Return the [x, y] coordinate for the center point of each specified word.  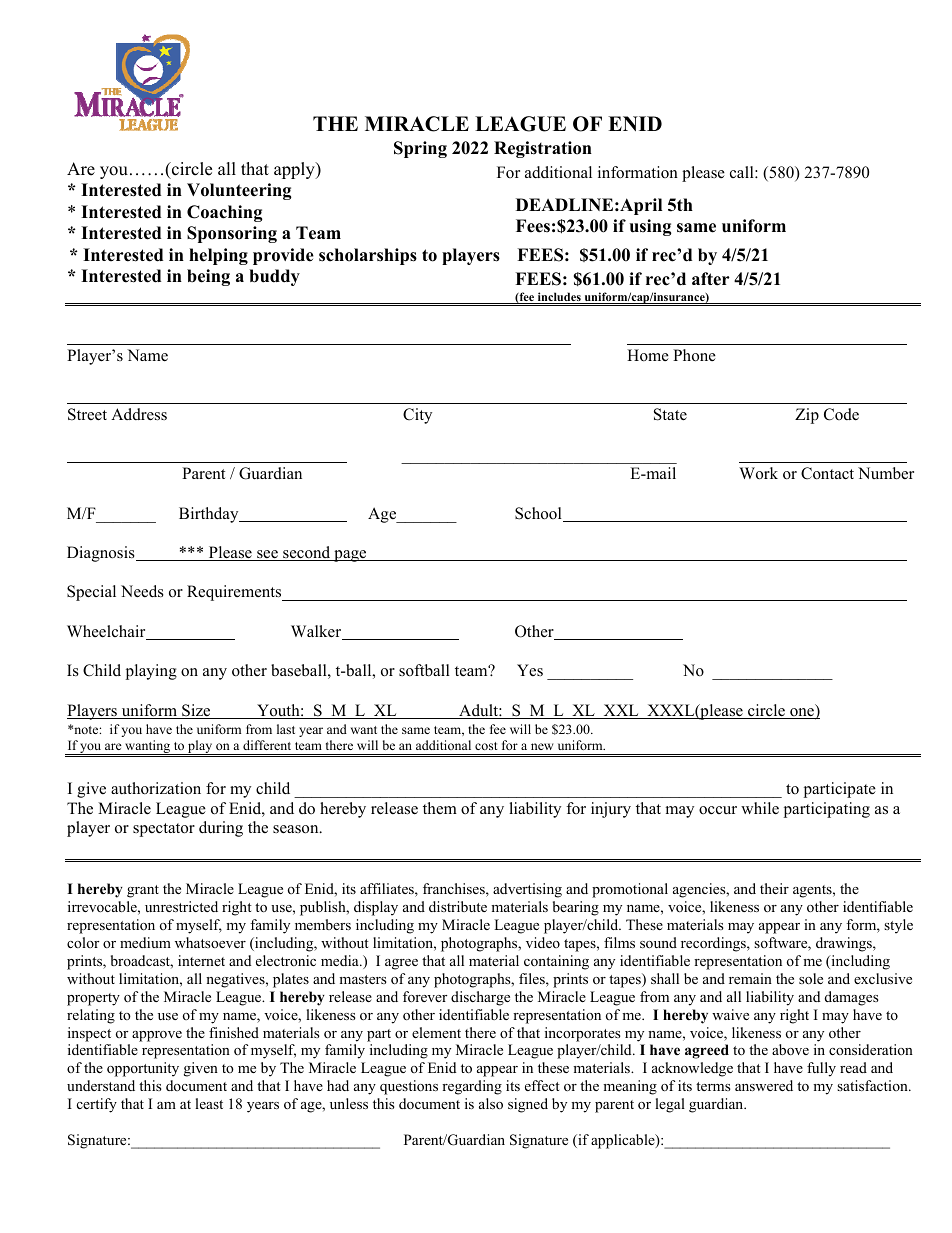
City [417, 416]
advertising [527, 890]
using [651, 227]
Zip [807, 416]
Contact [827, 473]
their [774, 888]
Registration [543, 149]
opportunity [143, 1069]
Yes [530, 670]
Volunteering [239, 191]
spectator [164, 830]
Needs [142, 591]
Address [139, 414]
